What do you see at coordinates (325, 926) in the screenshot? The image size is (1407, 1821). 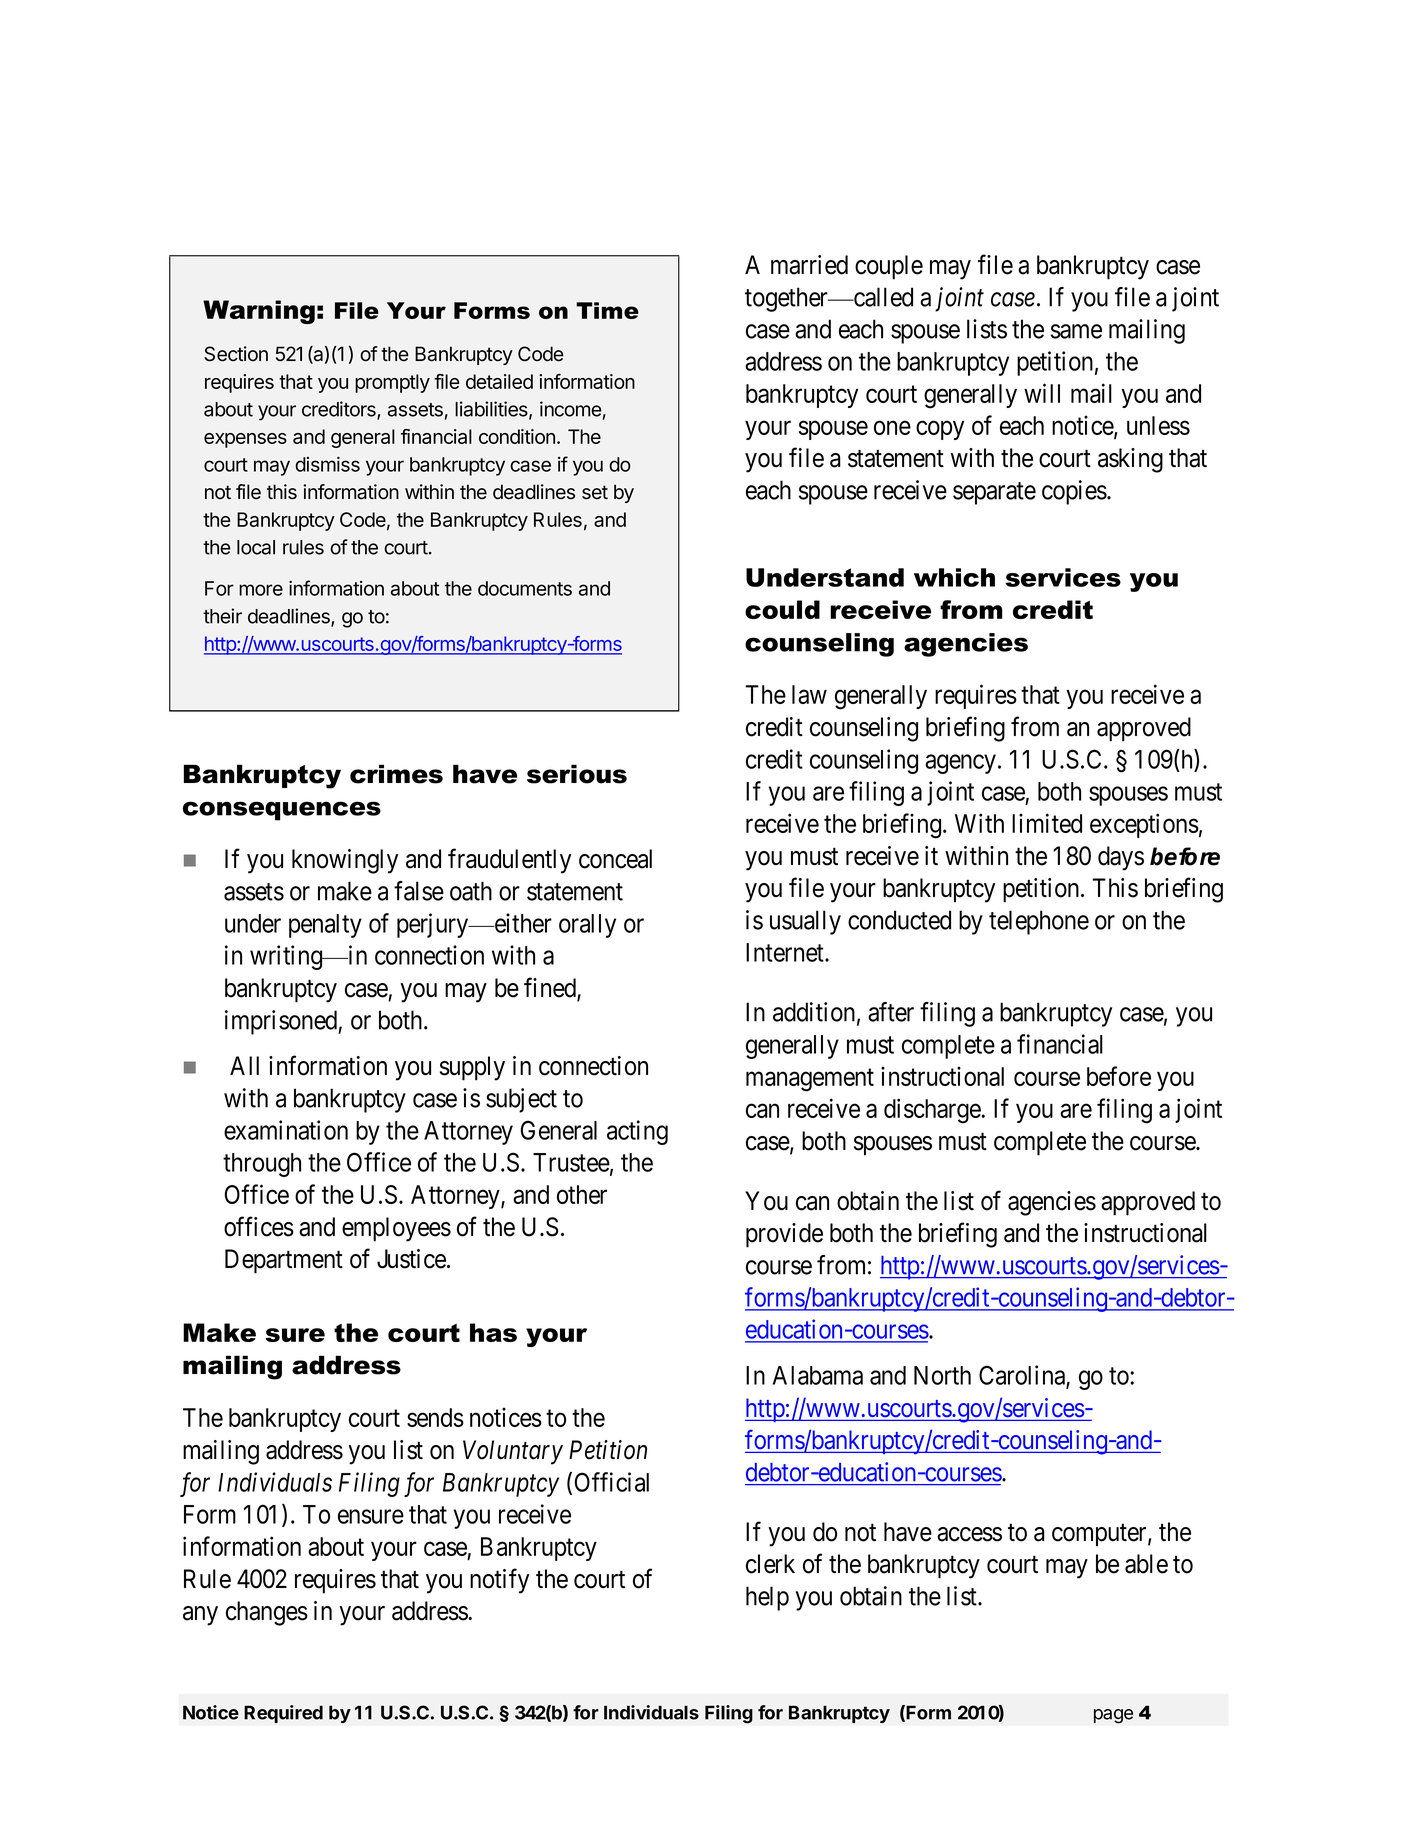 I see `penalty` at bounding box center [325, 926].
